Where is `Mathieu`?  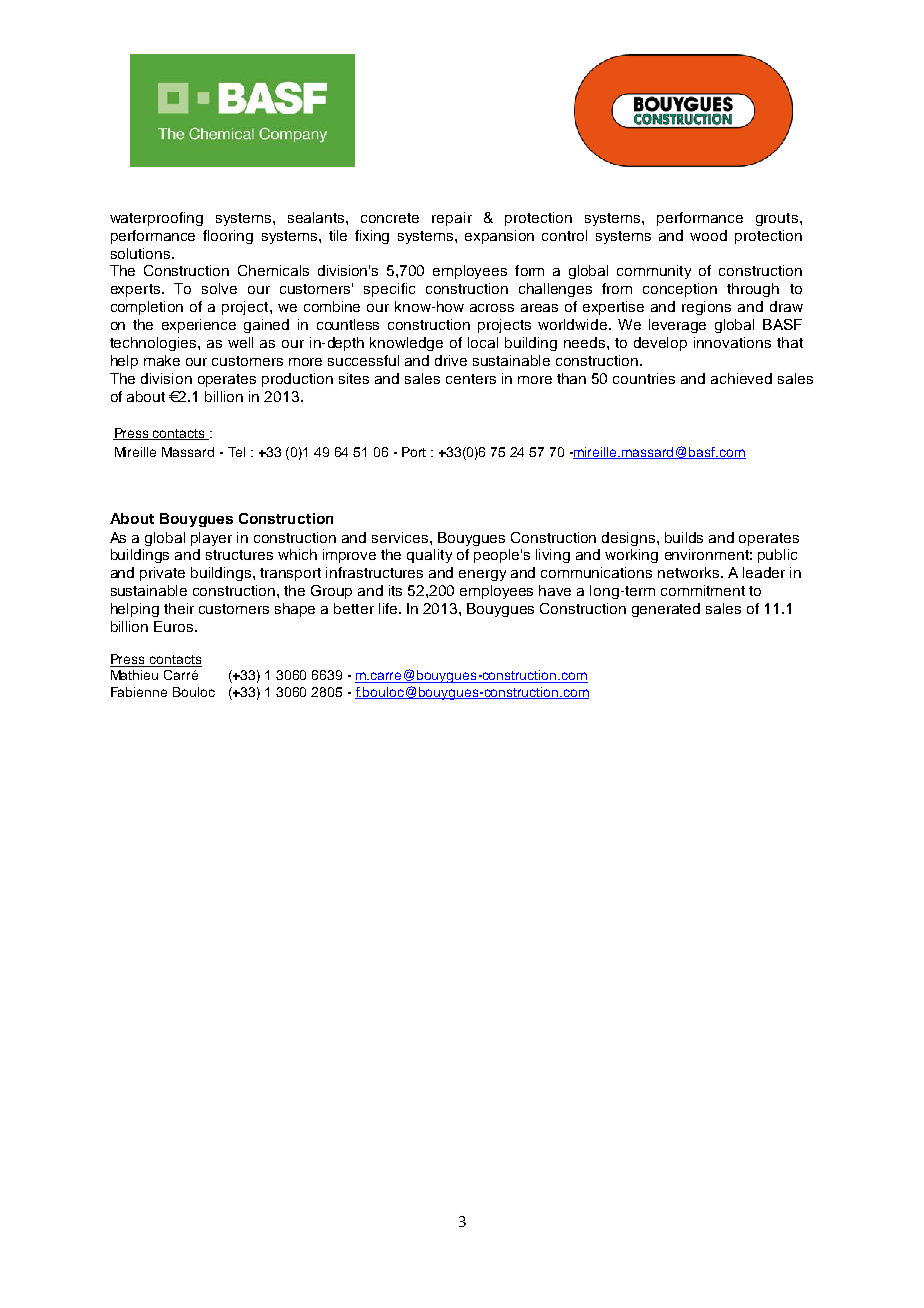 Mathieu is located at coordinates (134, 675).
